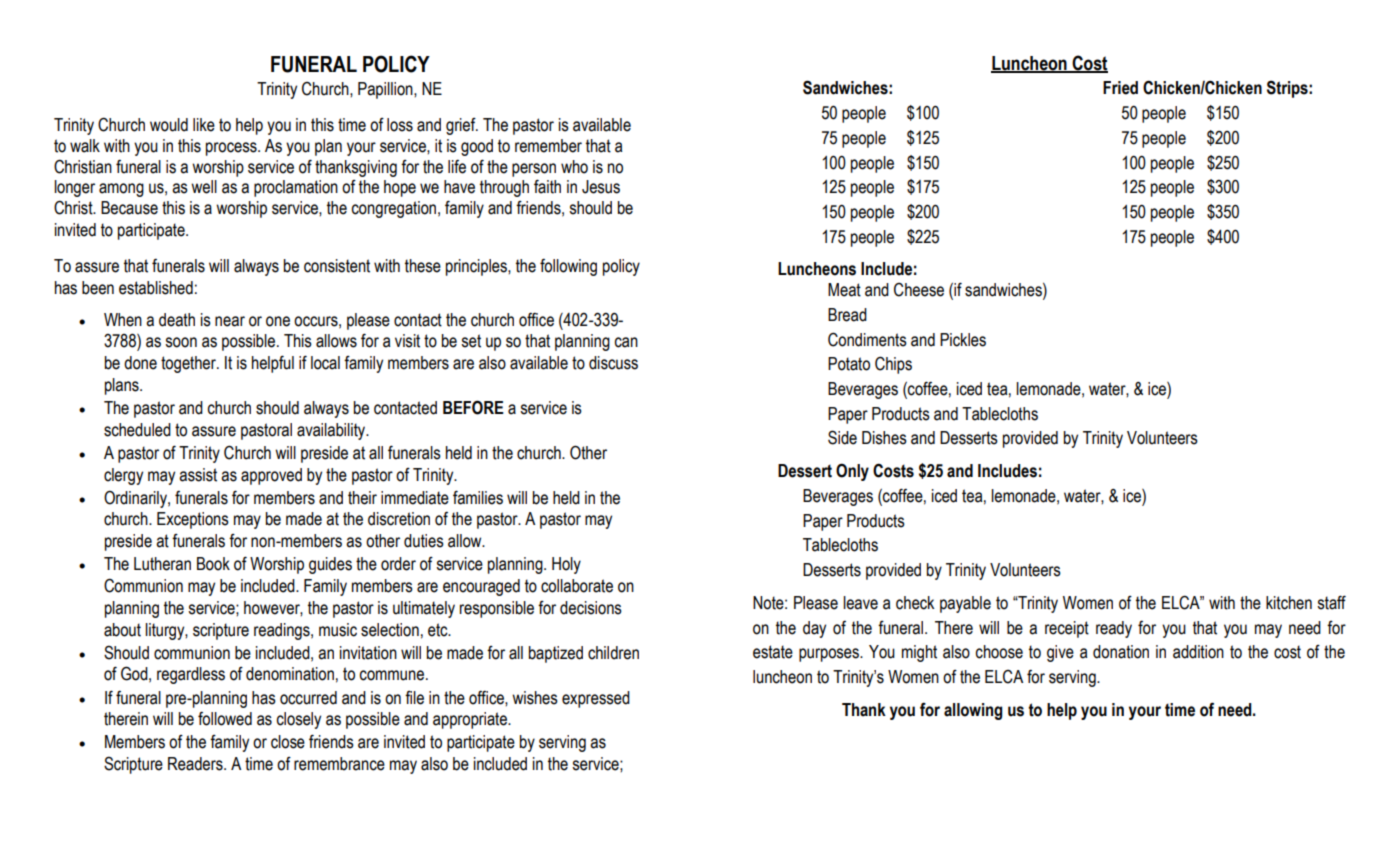 This screenshot has height=850, width=1400. What do you see at coordinates (1120, 88) in the screenshot?
I see `Fried` at bounding box center [1120, 88].
